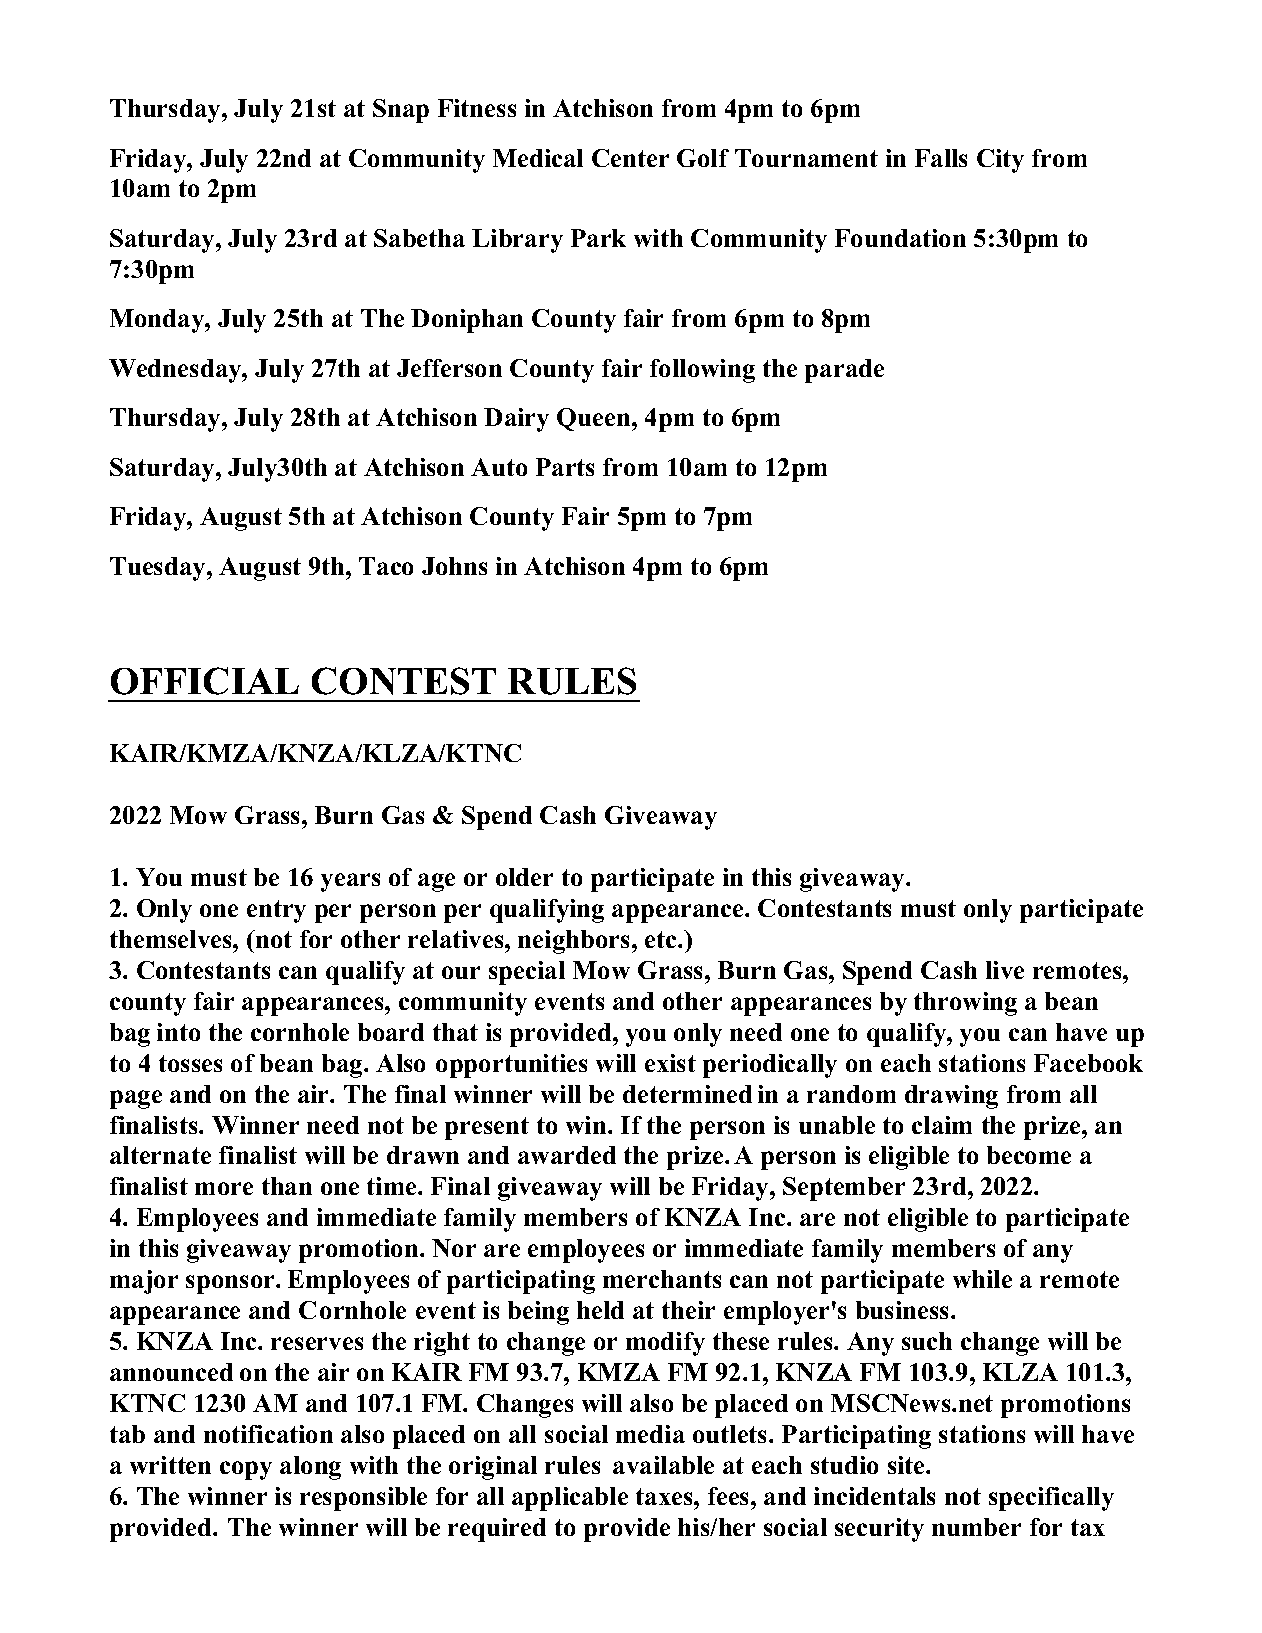 Image resolution: width=1262 pixels, height=1633 pixels. Describe the element at coordinates (1000, 161) in the screenshot. I see `City` at that location.
